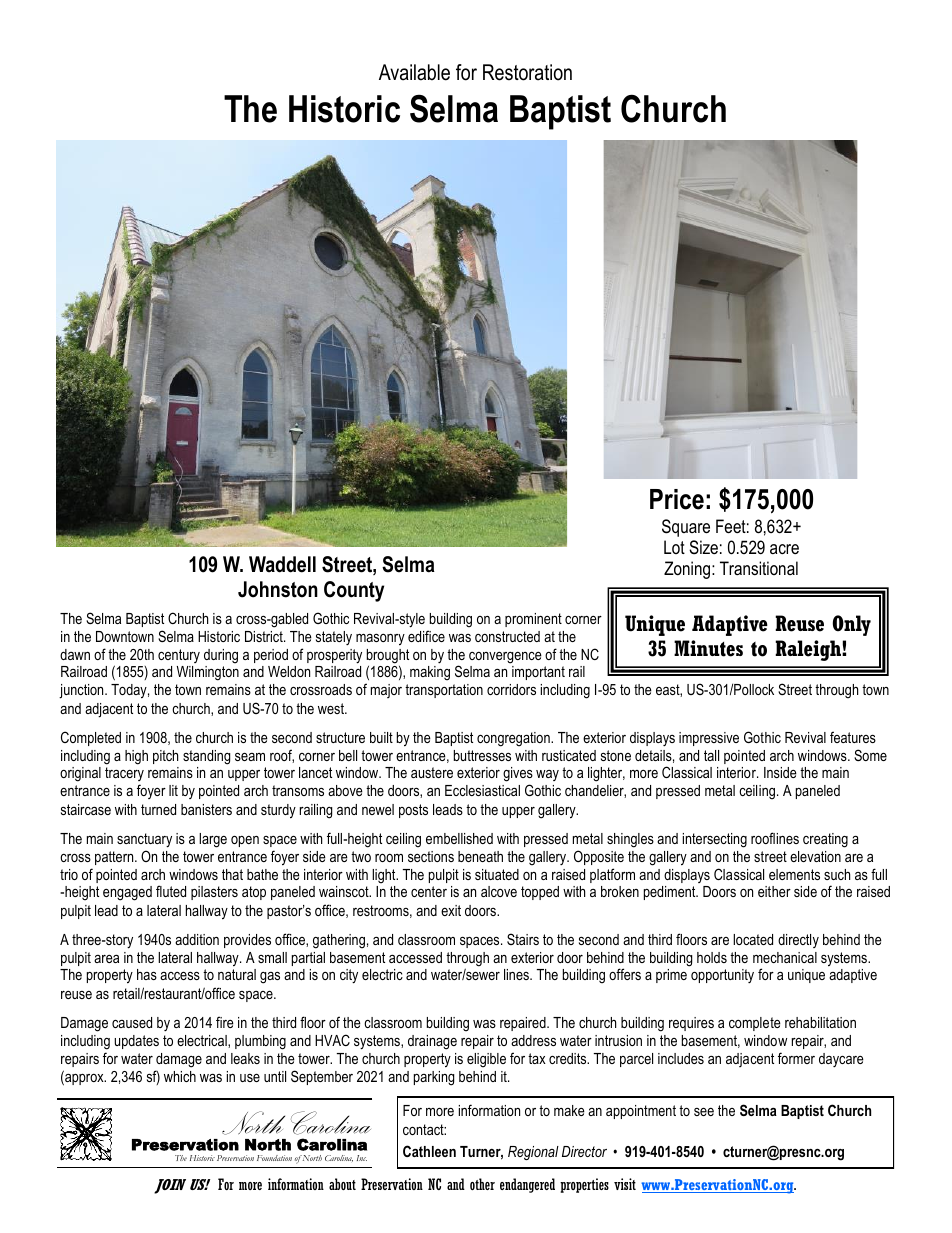 The height and width of the document is (1233, 952). What do you see at coordinates (825, 840) in the document?
I see `creating` at bounding box center [825, 840].
